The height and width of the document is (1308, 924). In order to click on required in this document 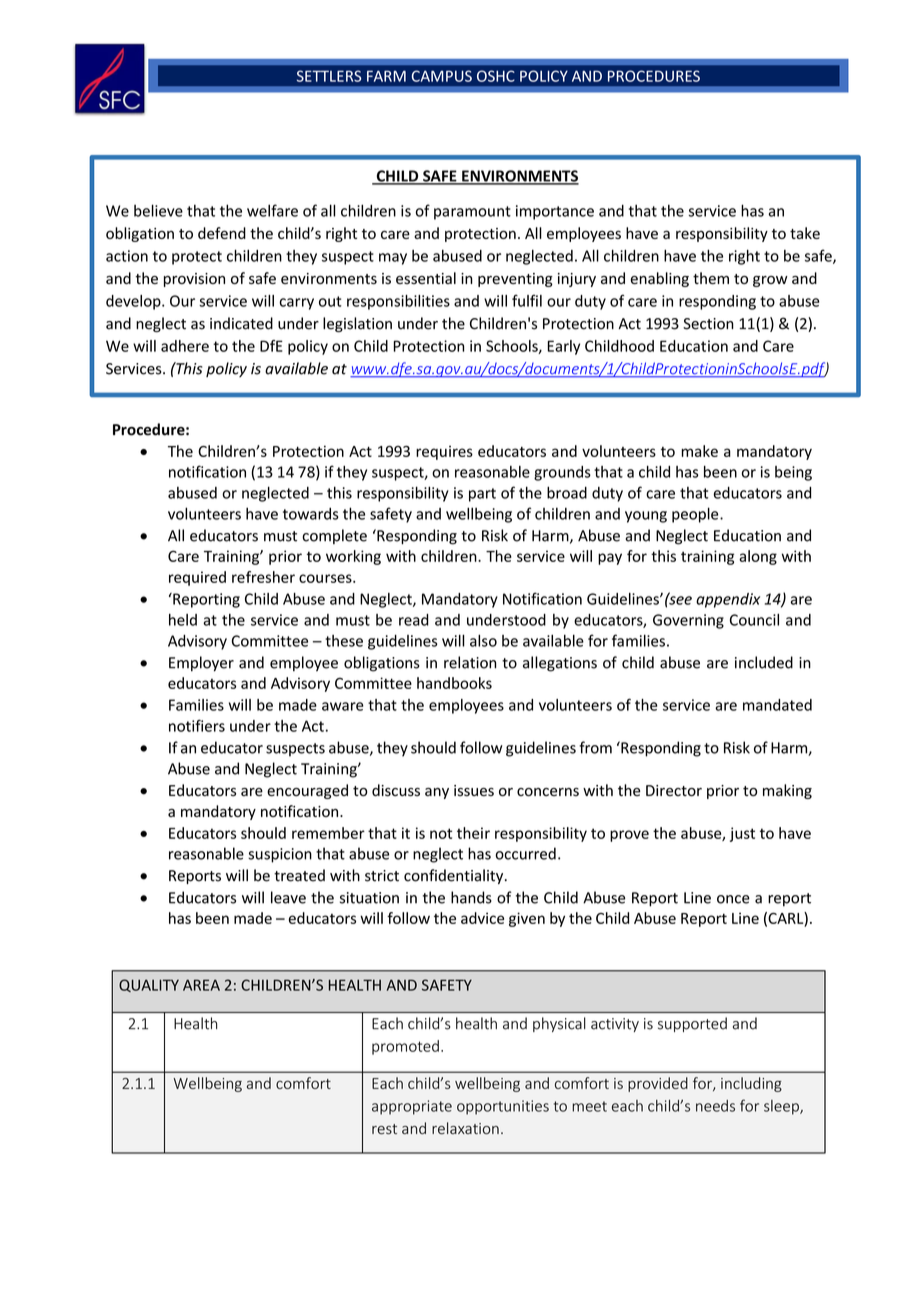, I will do `click(197, 578)`.
